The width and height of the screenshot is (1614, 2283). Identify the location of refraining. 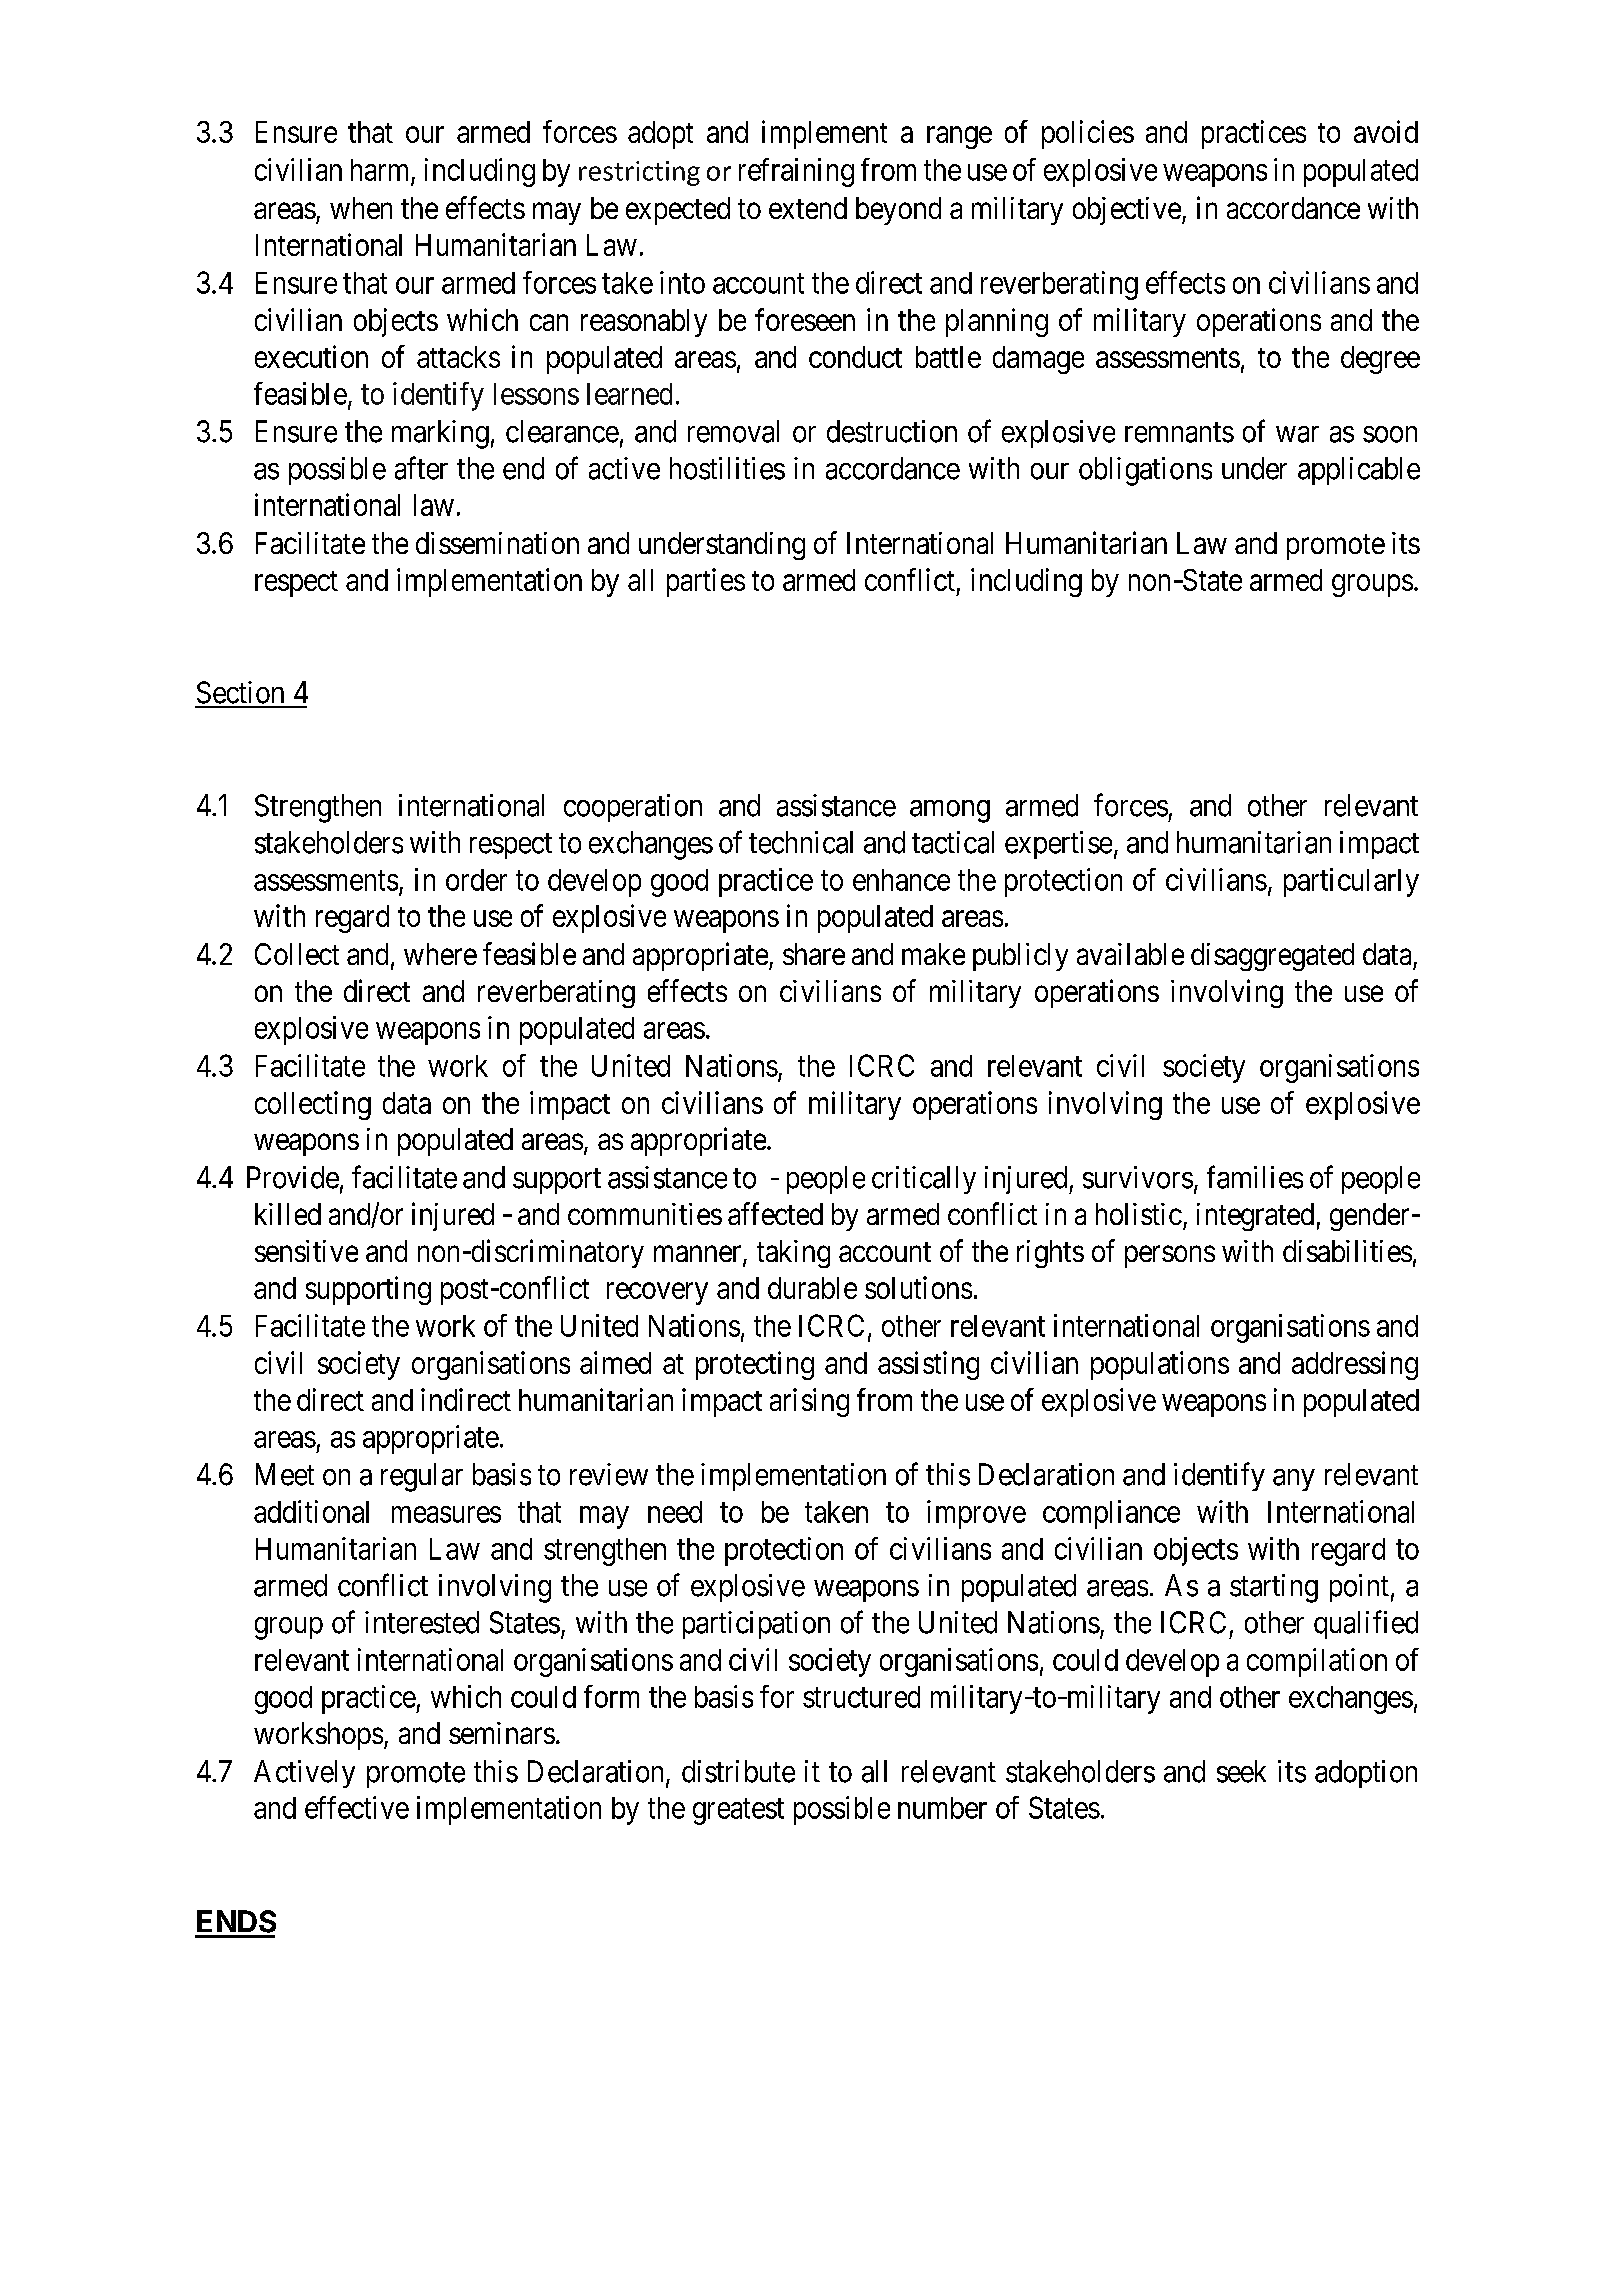
(796, 172).
